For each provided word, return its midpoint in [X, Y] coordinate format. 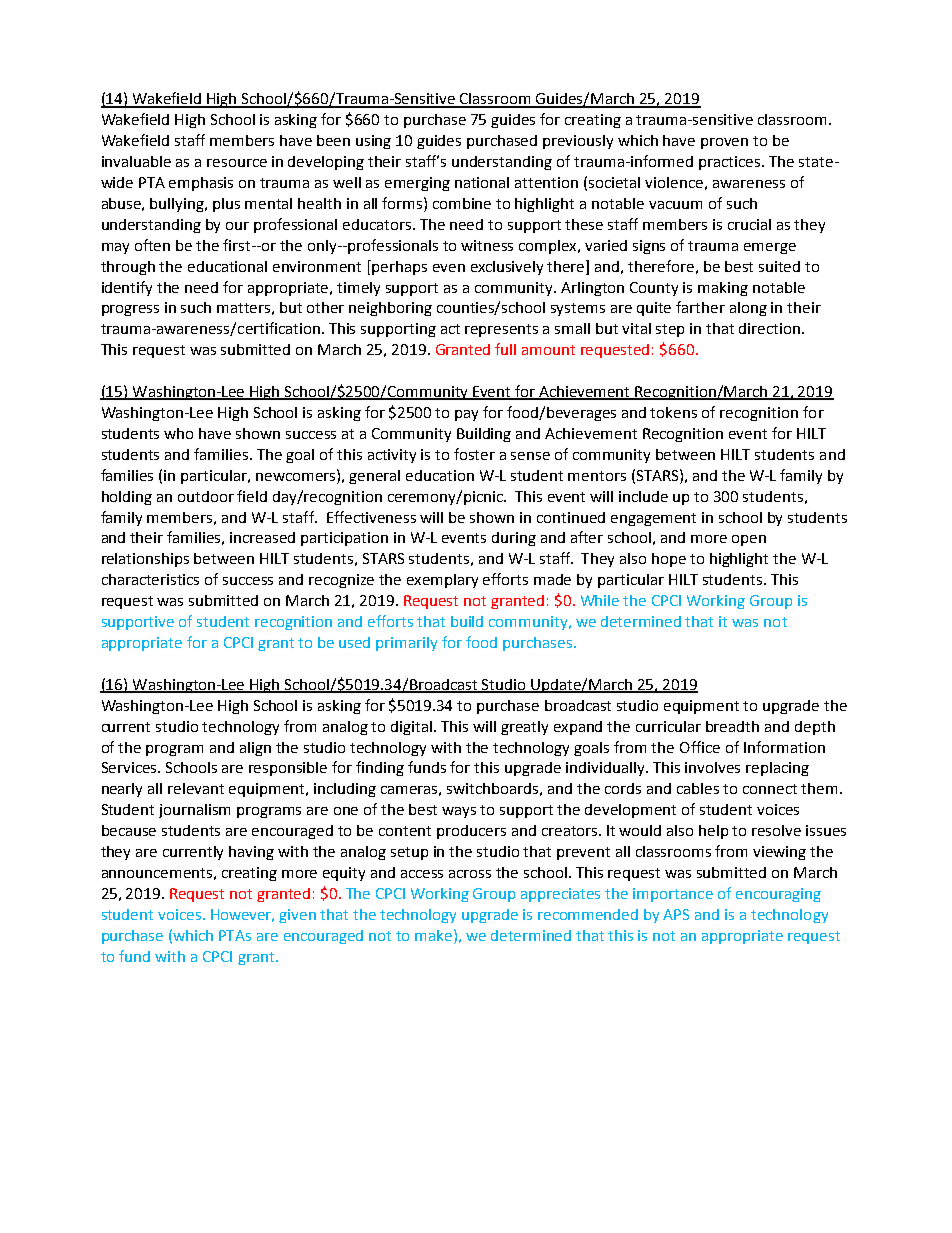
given [297, 916]
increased [262, 537]
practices [731, 163]
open [749, 540]
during [514, 539]
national [482, 182]
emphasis [201, 184]
